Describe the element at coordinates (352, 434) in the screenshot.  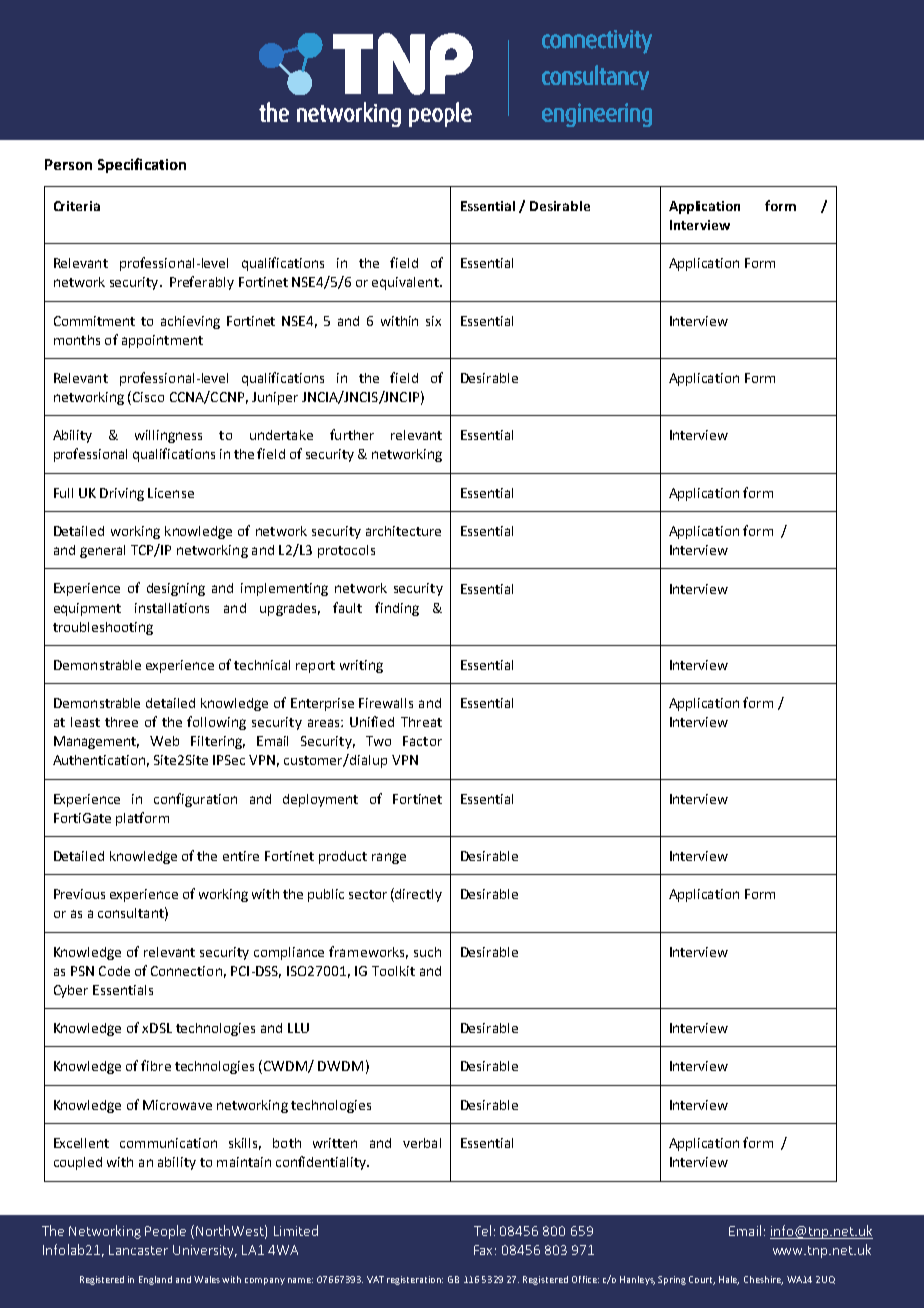
I see `further` at that location.
